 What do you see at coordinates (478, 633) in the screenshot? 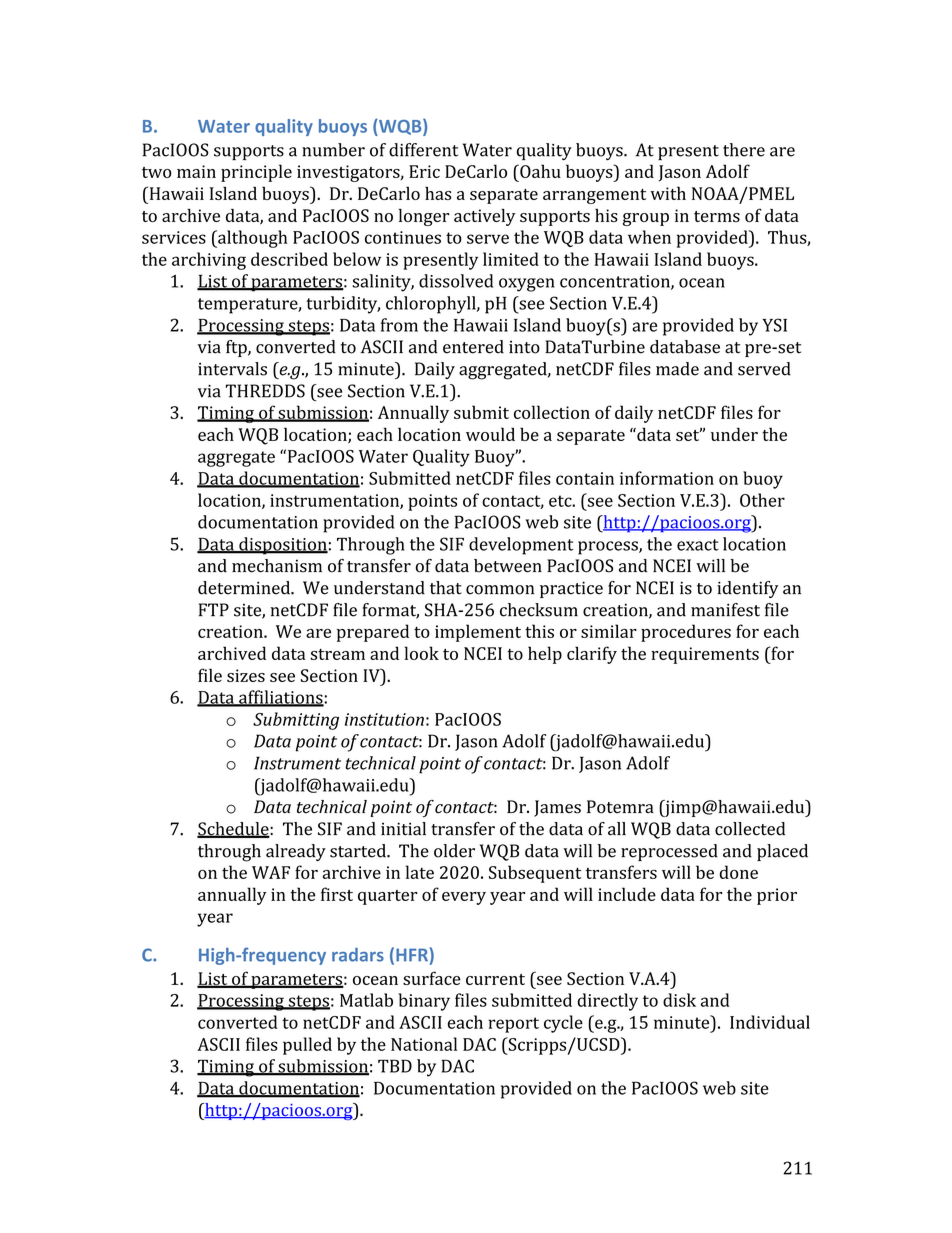
I see `implement` at bounding box center [478, 633].
